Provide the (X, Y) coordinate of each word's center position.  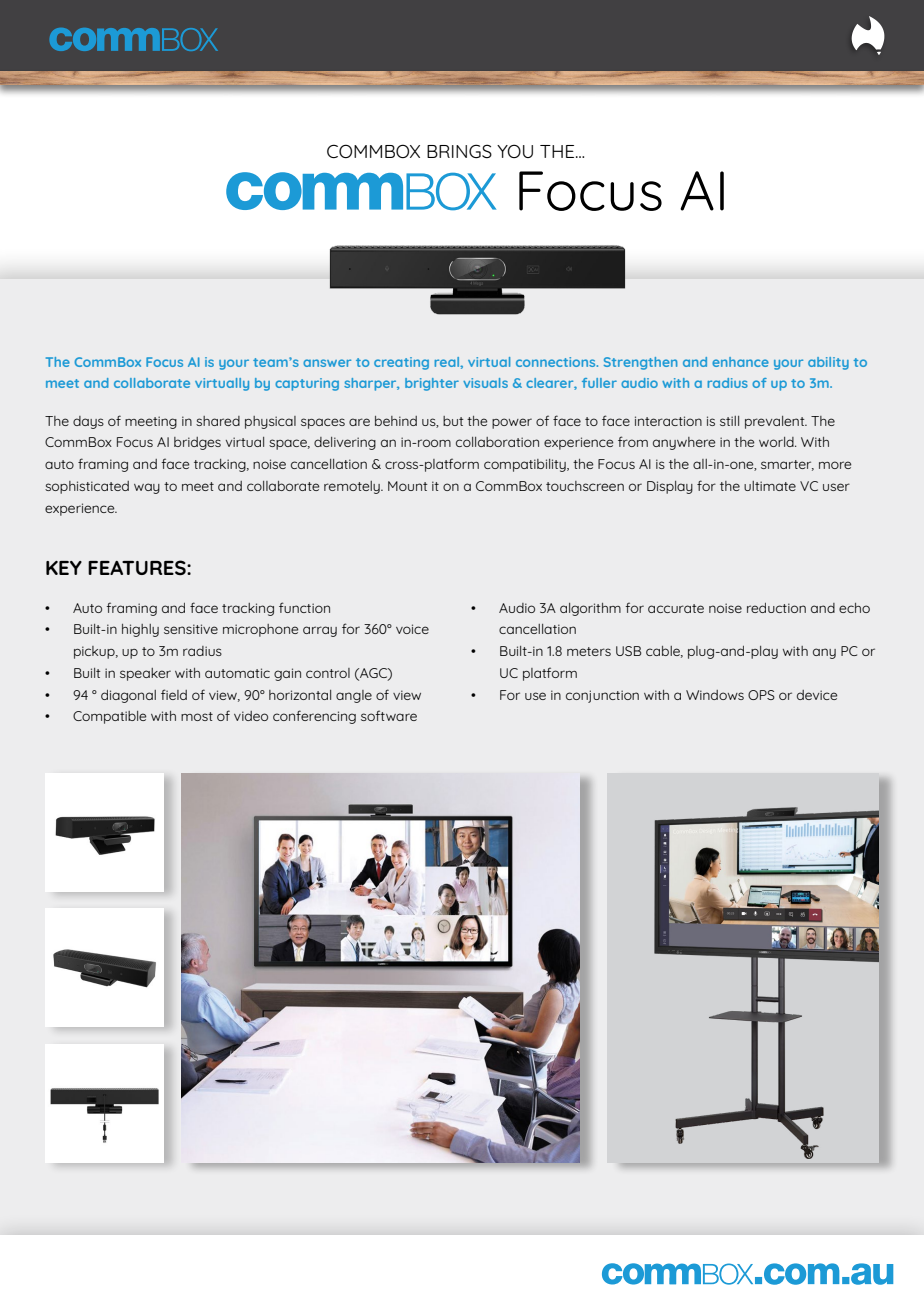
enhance (740, 362)
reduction (776, 608)
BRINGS (459, 151)
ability (828, 363)
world (777, 442)
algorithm (590, 609)
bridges (197, 443)
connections (557, 362)
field (174, 694)
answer (327, 363)
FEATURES (138, 568)
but (453, 421)
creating (401, 363)
